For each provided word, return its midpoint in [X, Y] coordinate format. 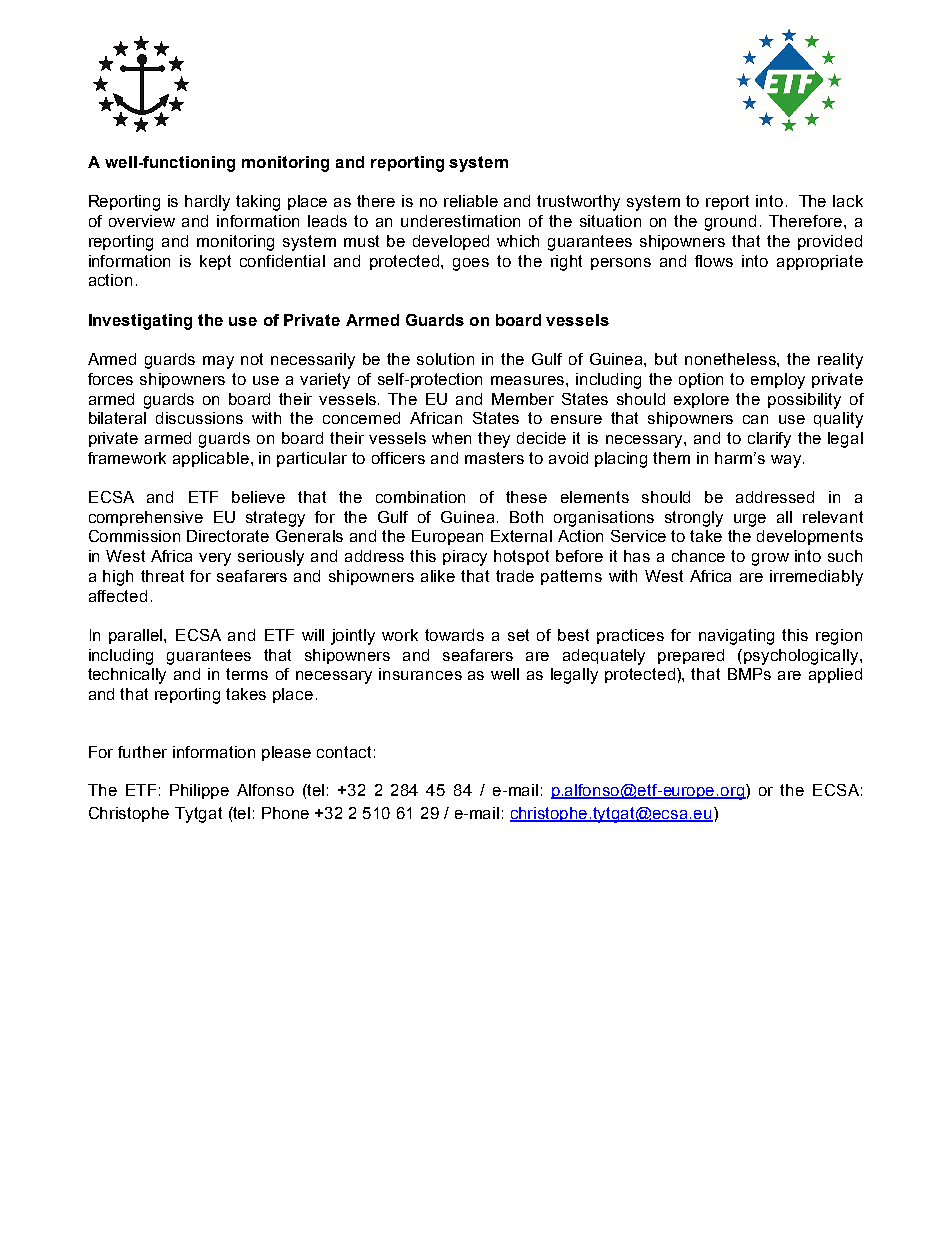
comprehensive [146, 518]
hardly [207, 203]
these [526, 497]
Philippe [199, 791]
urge [750, 520]
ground [730, 223]
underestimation [460, 221]
